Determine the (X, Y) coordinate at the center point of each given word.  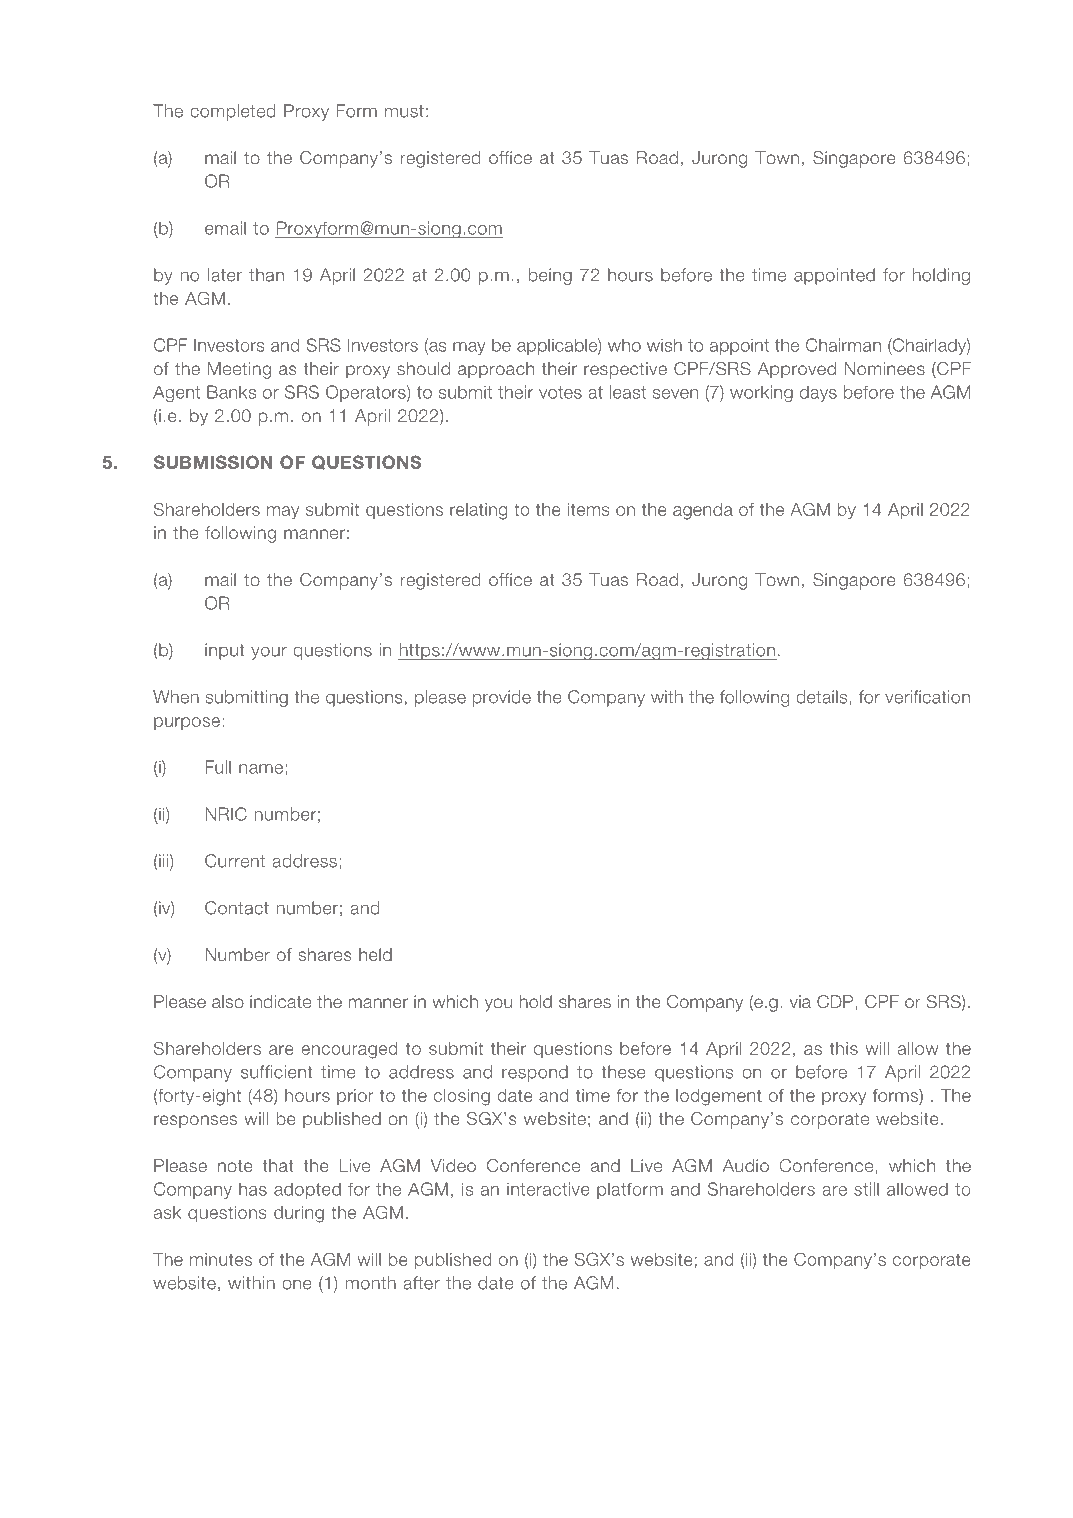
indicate (280, 1001)
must (404, 111)
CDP (835, 1001)
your (269, 653)
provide (502, 698)
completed (233, 112)
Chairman (843, 345)
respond (535, 1073)
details (821, 697)
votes (560, 392)
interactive (548, 1189)
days (818, 394)
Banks (231, 392)
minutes (221, 1259)
